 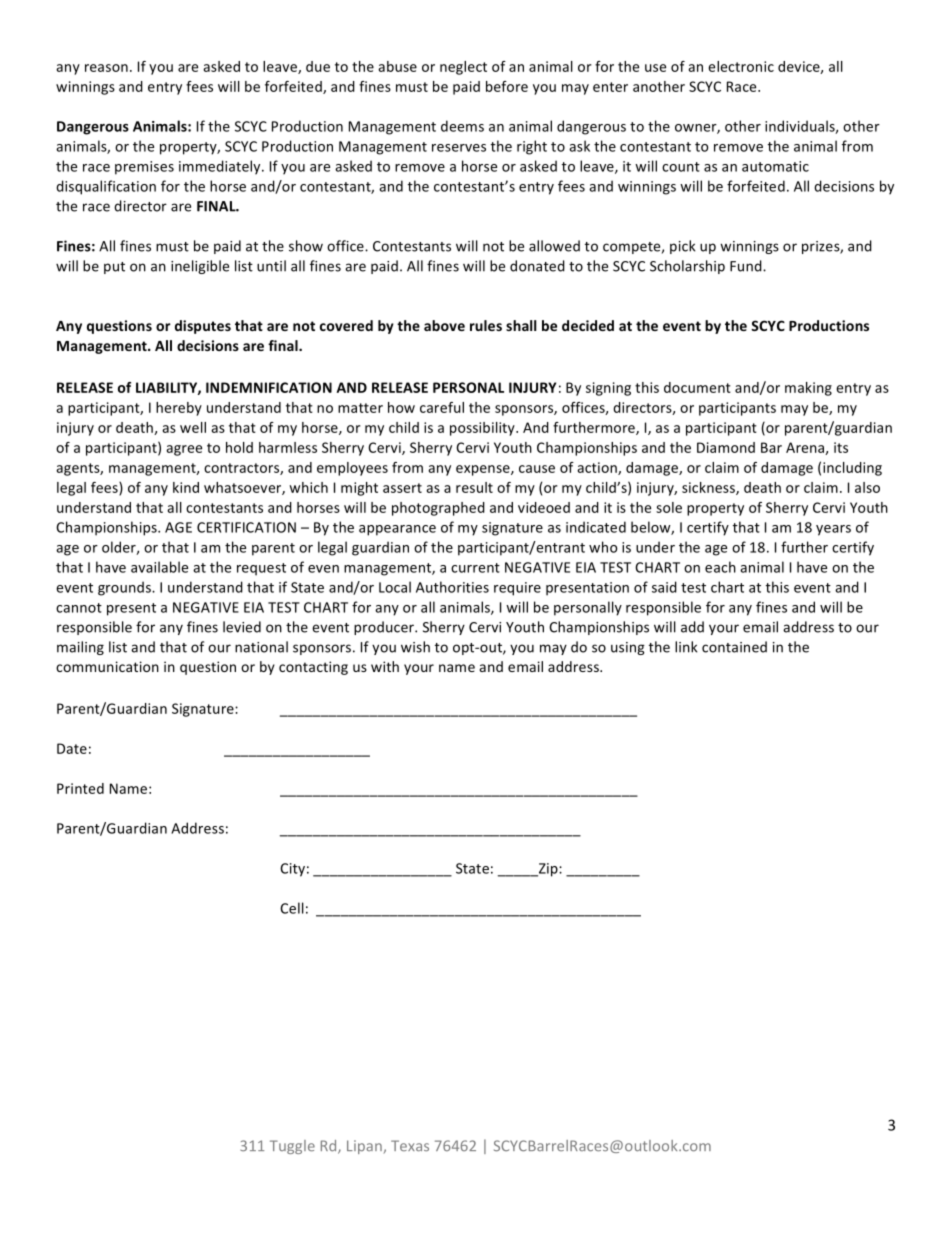 I want to click on agree, so click(x=184, y=450).
